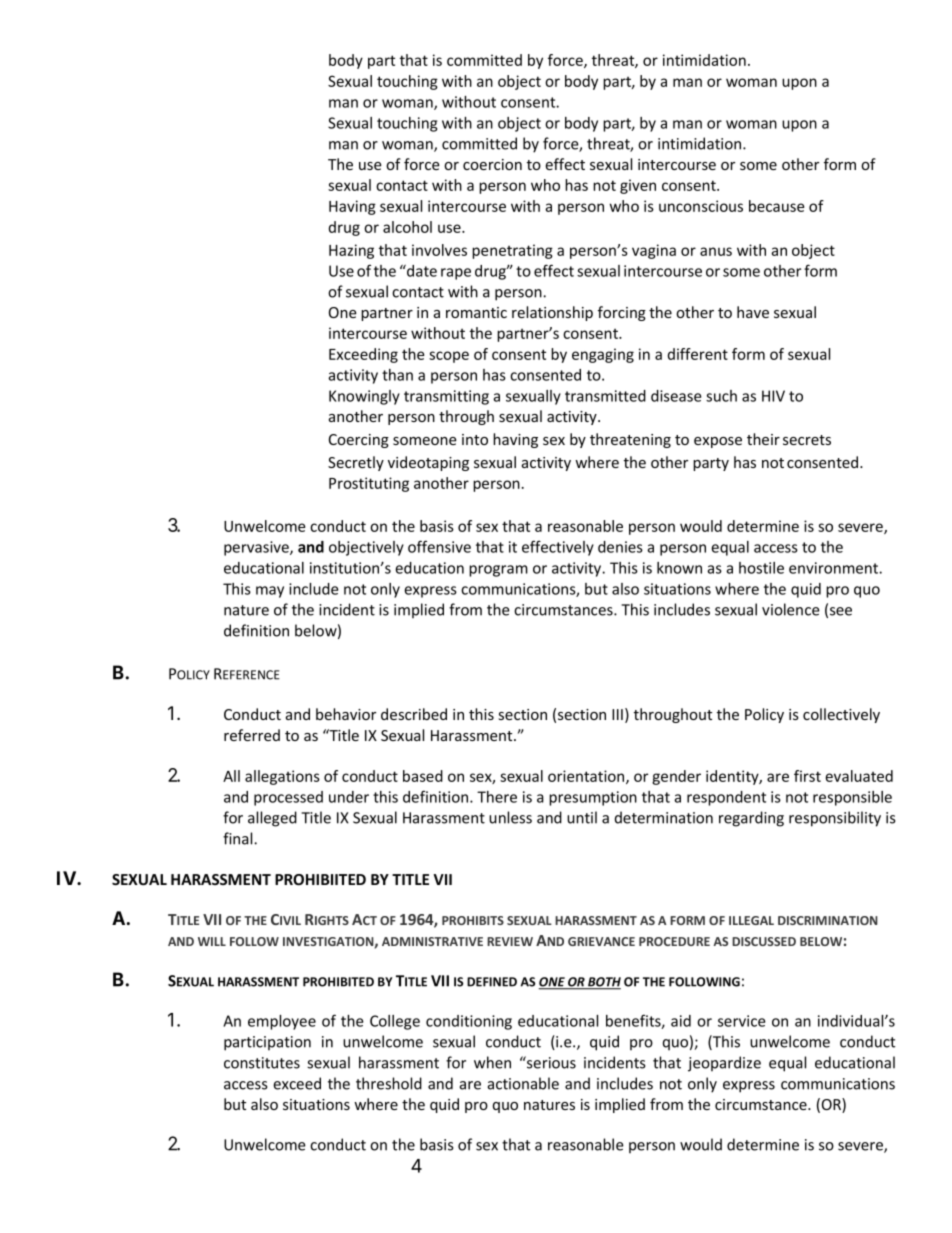 Image resolution: width=952 pixels, height=1233 pixels. I want to click on coercion, so click(492, 164).
